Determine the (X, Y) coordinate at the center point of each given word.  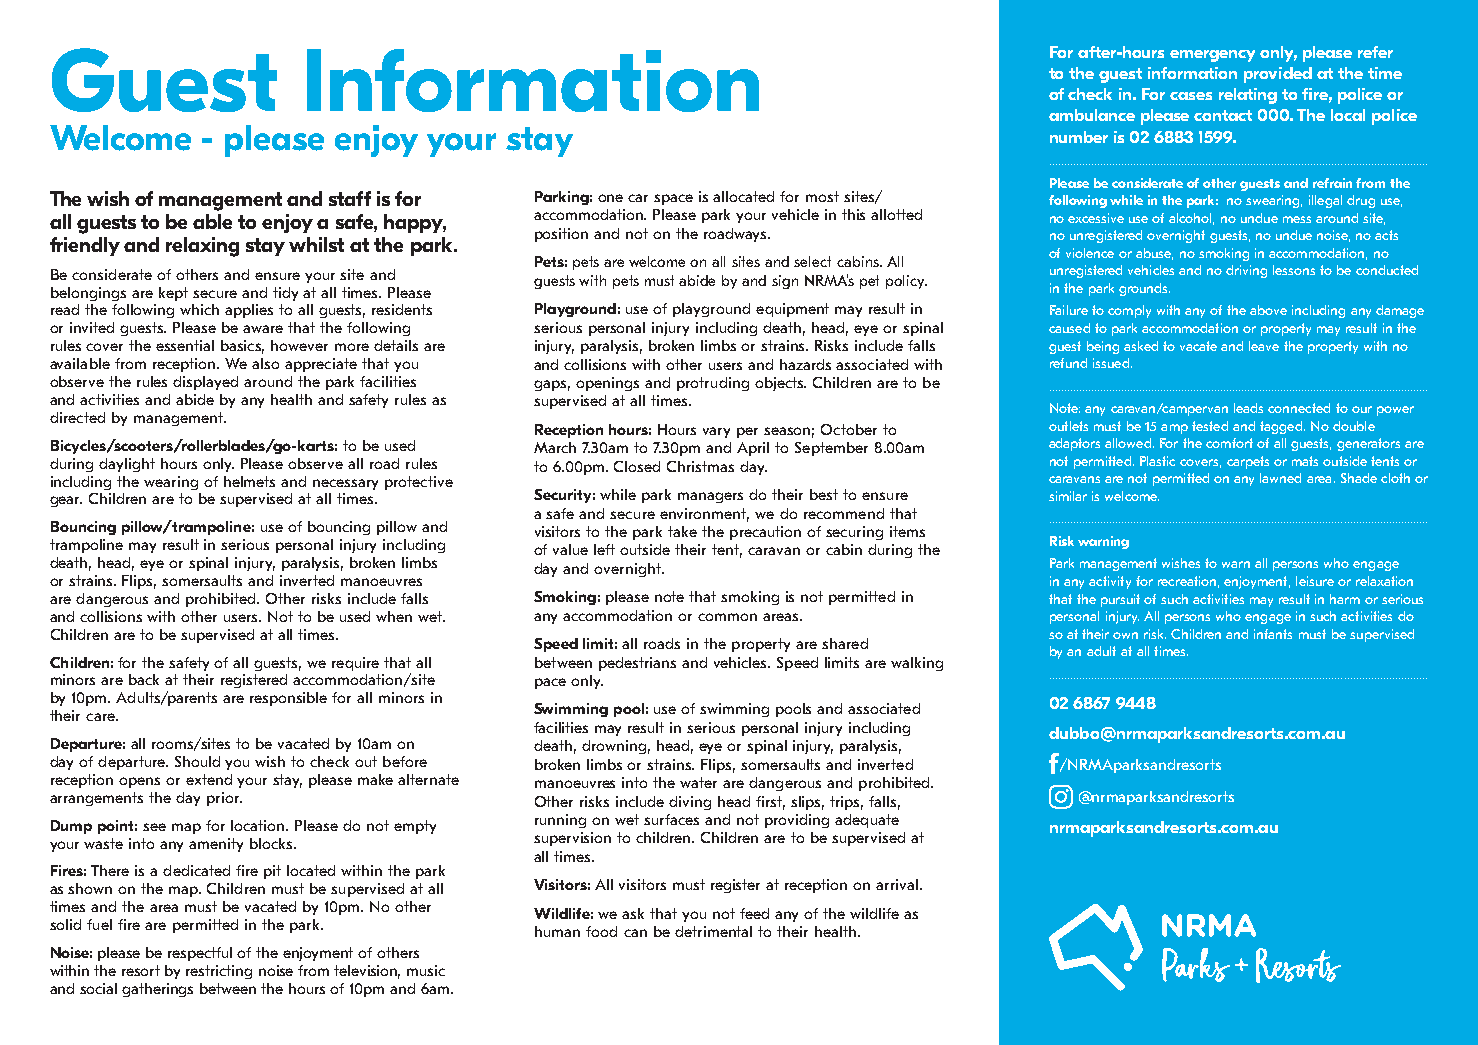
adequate (867, 821)
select (812, 261)
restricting (219, 972)
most (822, 196)
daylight (127, 465)
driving (1246, 271)
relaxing (202, 247)
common (727, 617)
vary (716, 432)
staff (350, 198)
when (394, 616)
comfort (1229, 443)
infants (1273, 634)
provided (1278, 75)
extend (209, 779)
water (698, 782)
